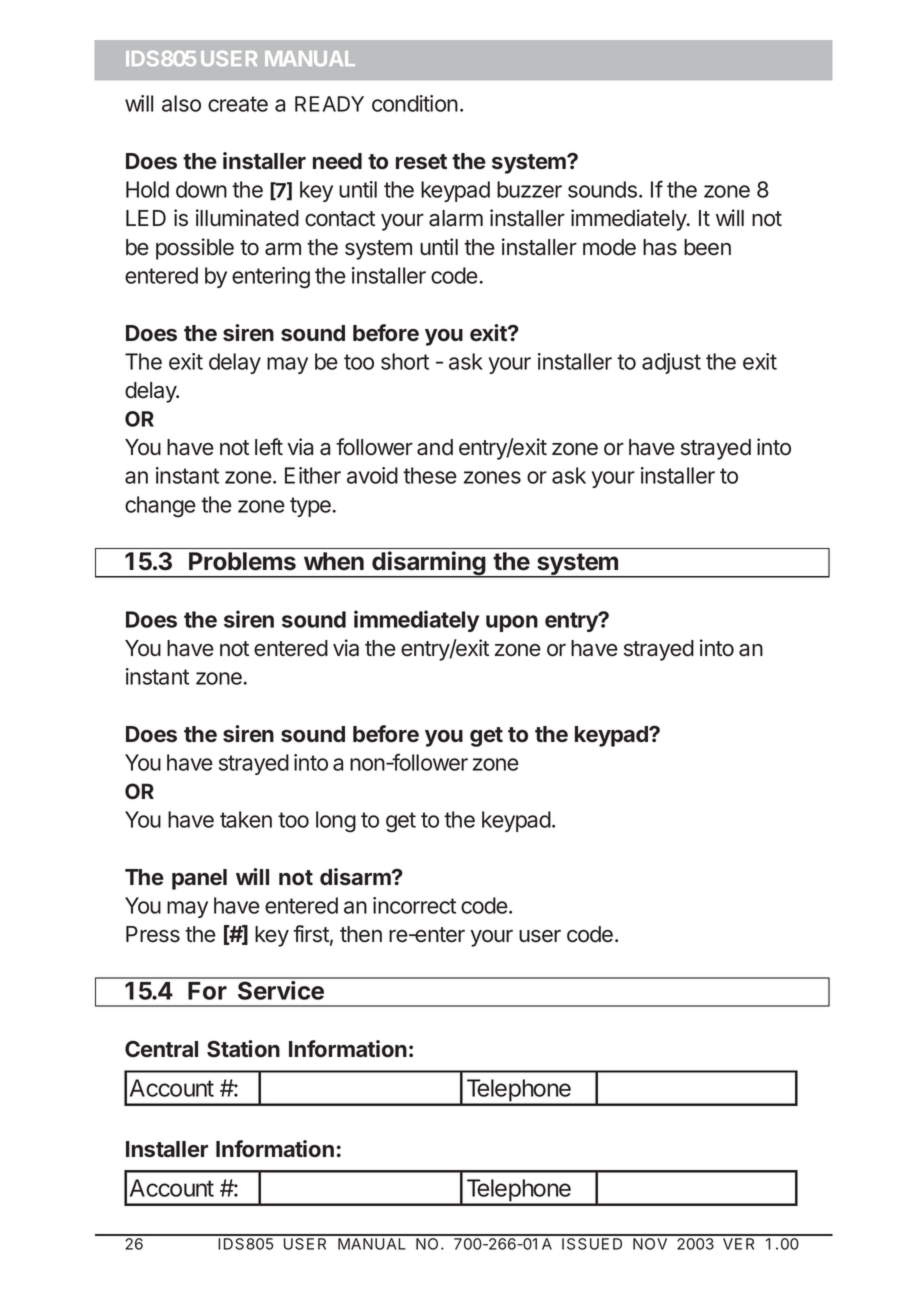  Describe the element at coordinates (415, 103) in the page. I see `condition` at that location.
